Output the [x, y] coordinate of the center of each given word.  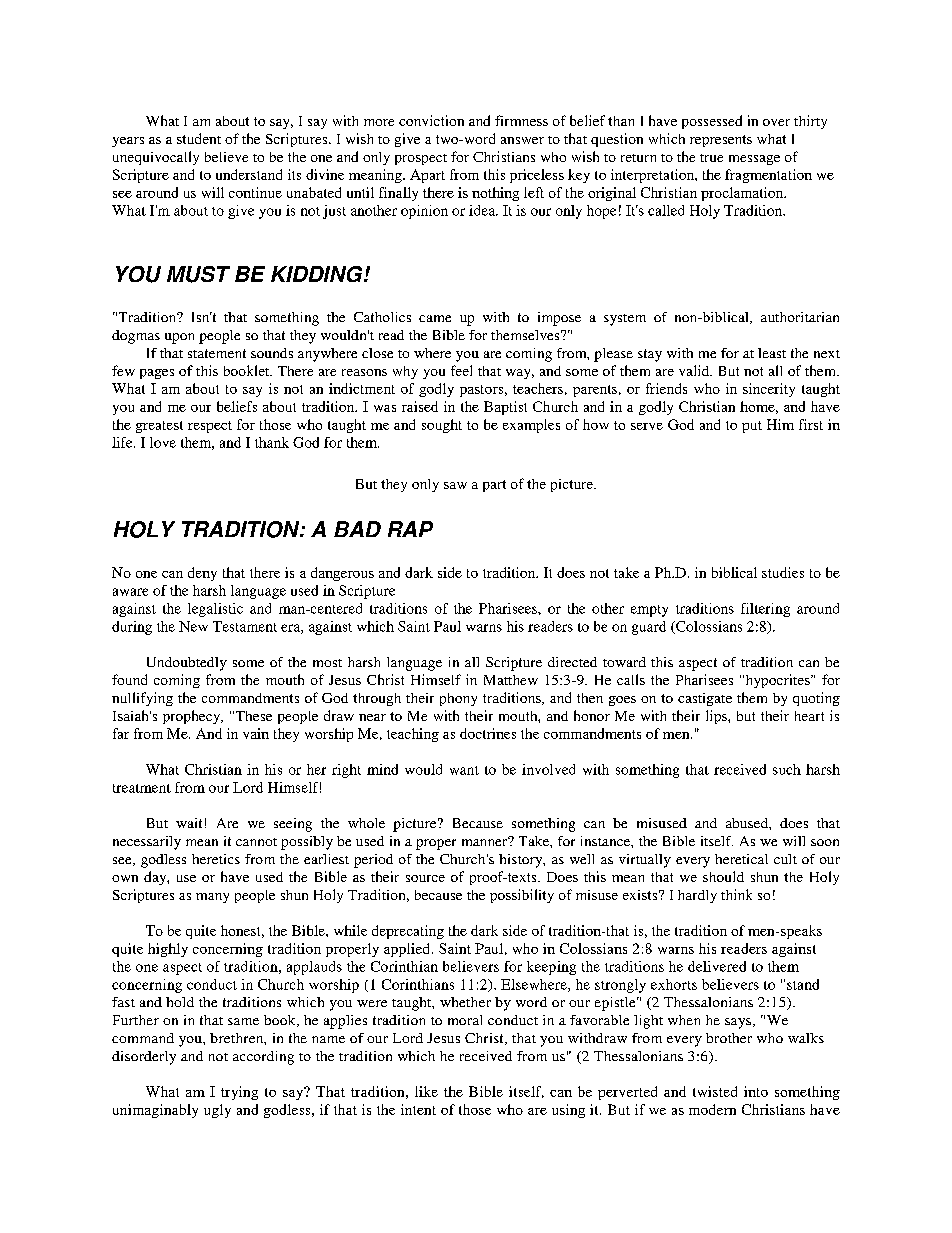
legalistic [215, 610]
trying [239, 1093]
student [199, 138]
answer [522, 140]
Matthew [511, 680]
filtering [765, 610]
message [754, 160]
